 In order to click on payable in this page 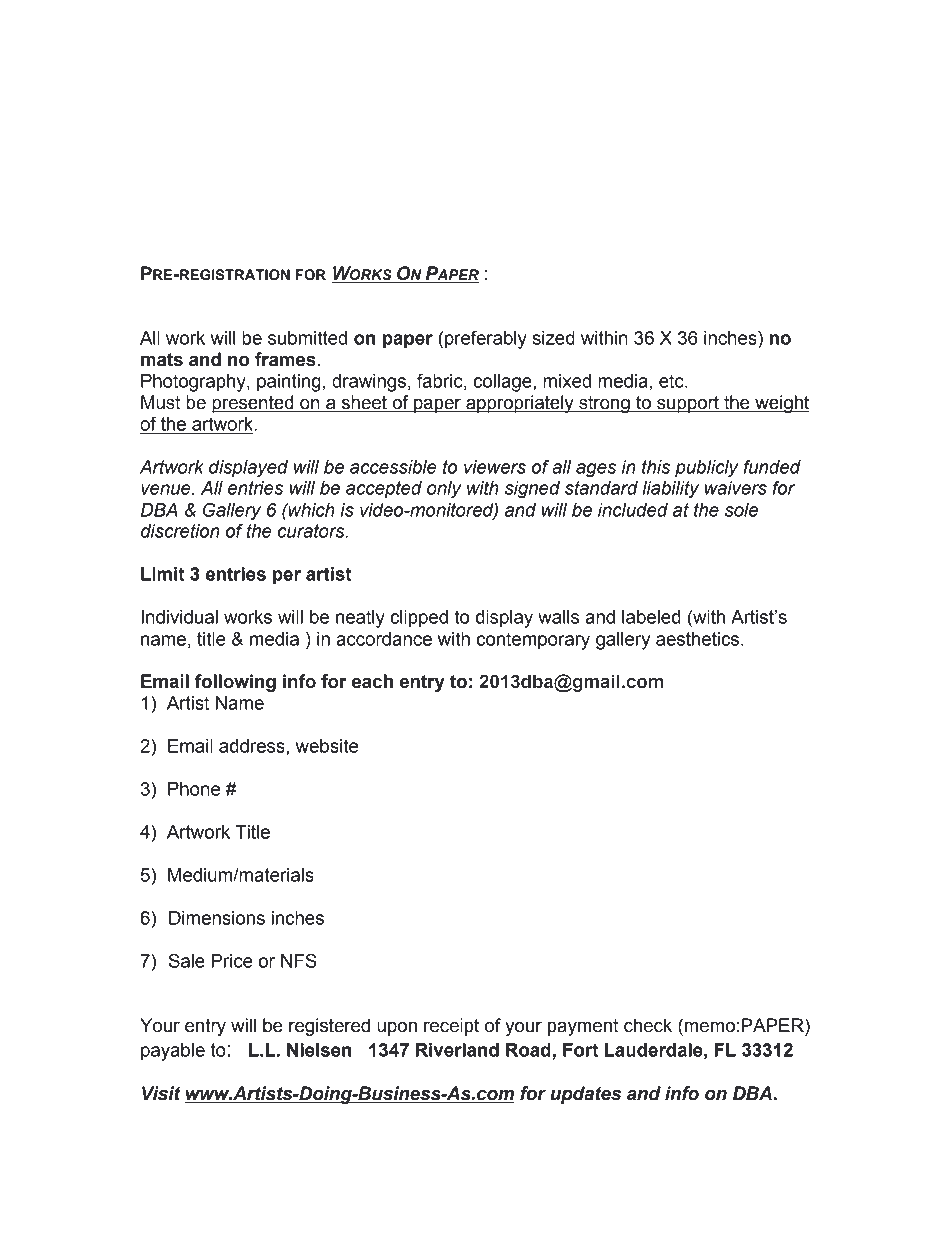, I will do `click(173, 1052)`.
